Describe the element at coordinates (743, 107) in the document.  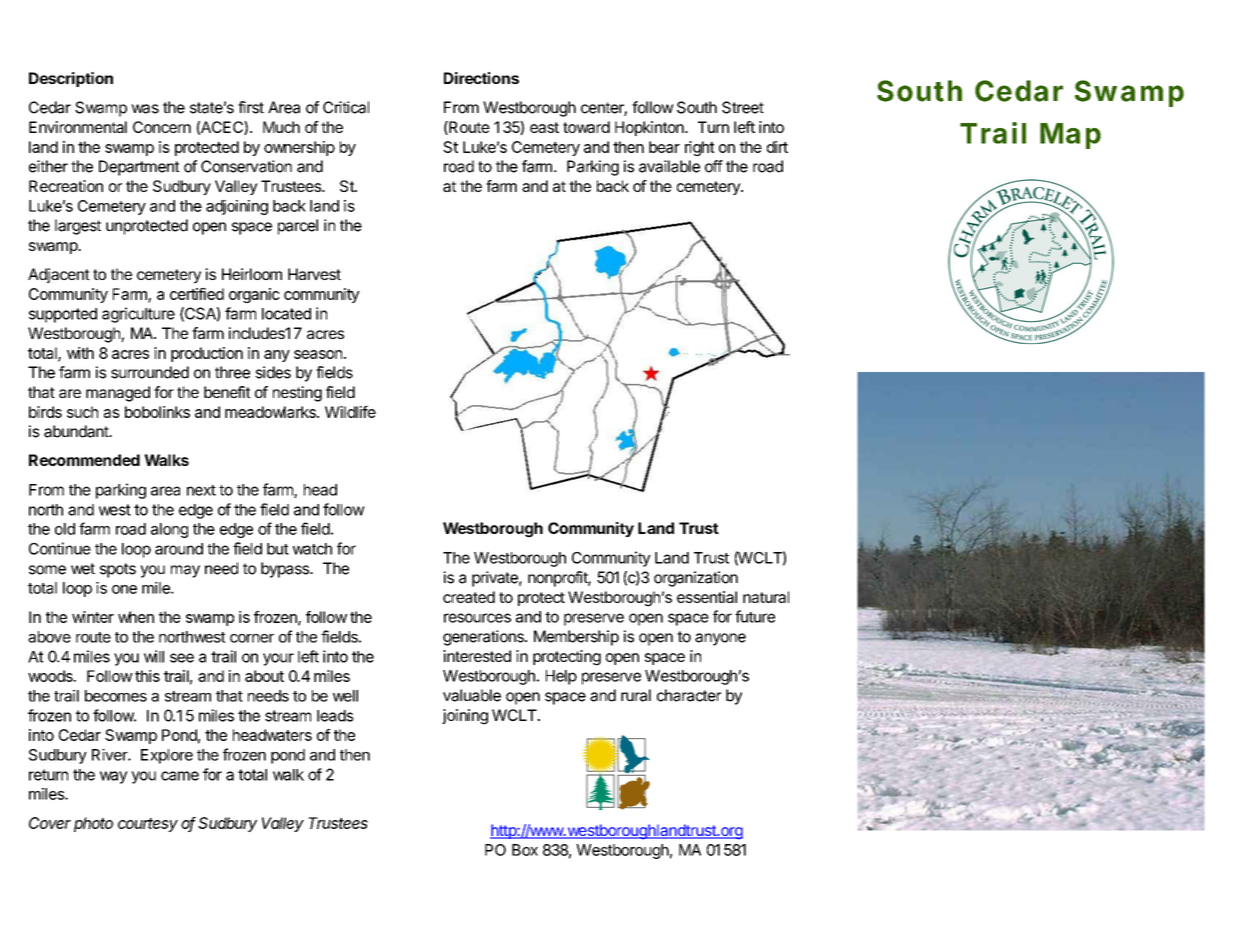
I see `Street` at that location.
